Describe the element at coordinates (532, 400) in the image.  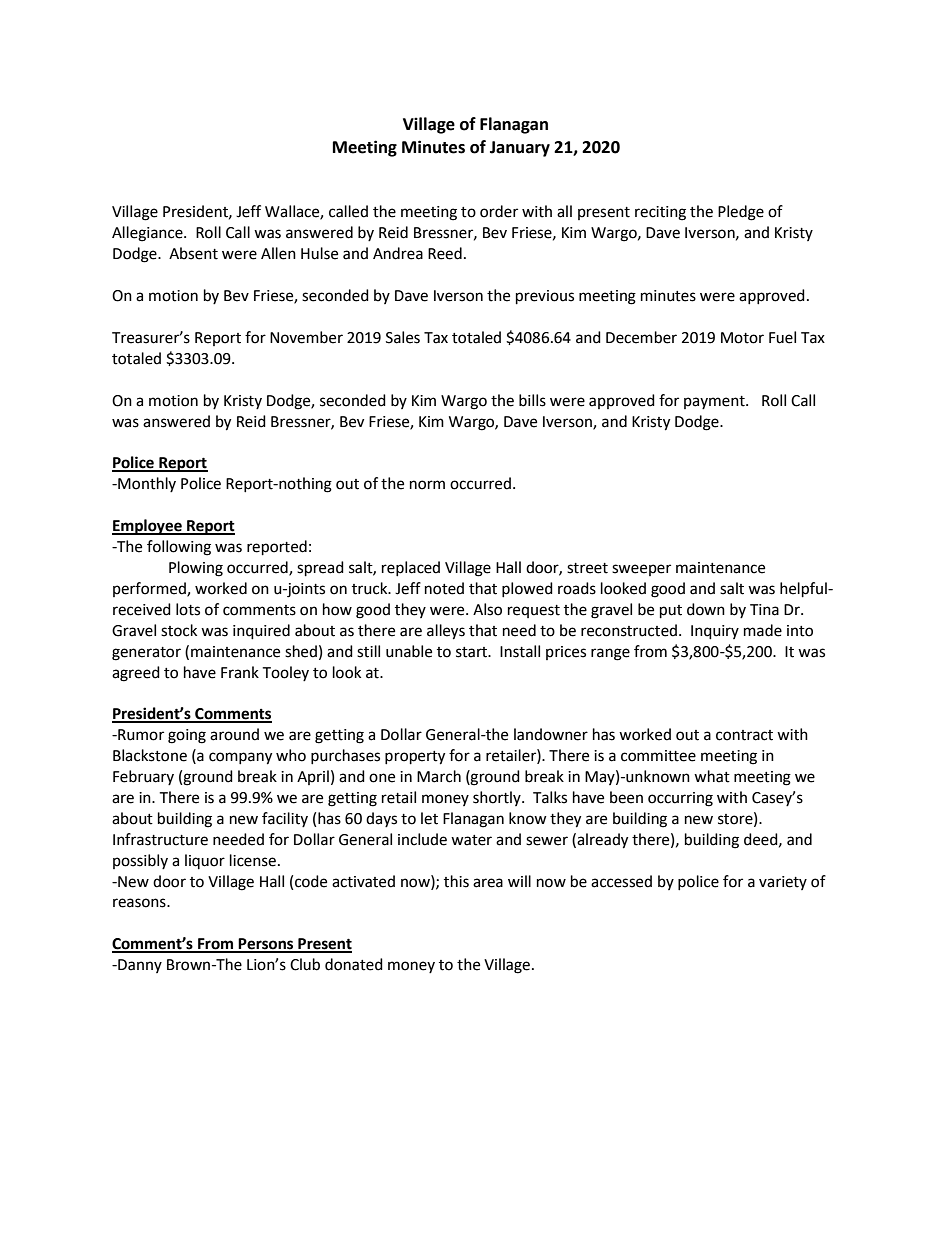
I see `bills` at that location.
